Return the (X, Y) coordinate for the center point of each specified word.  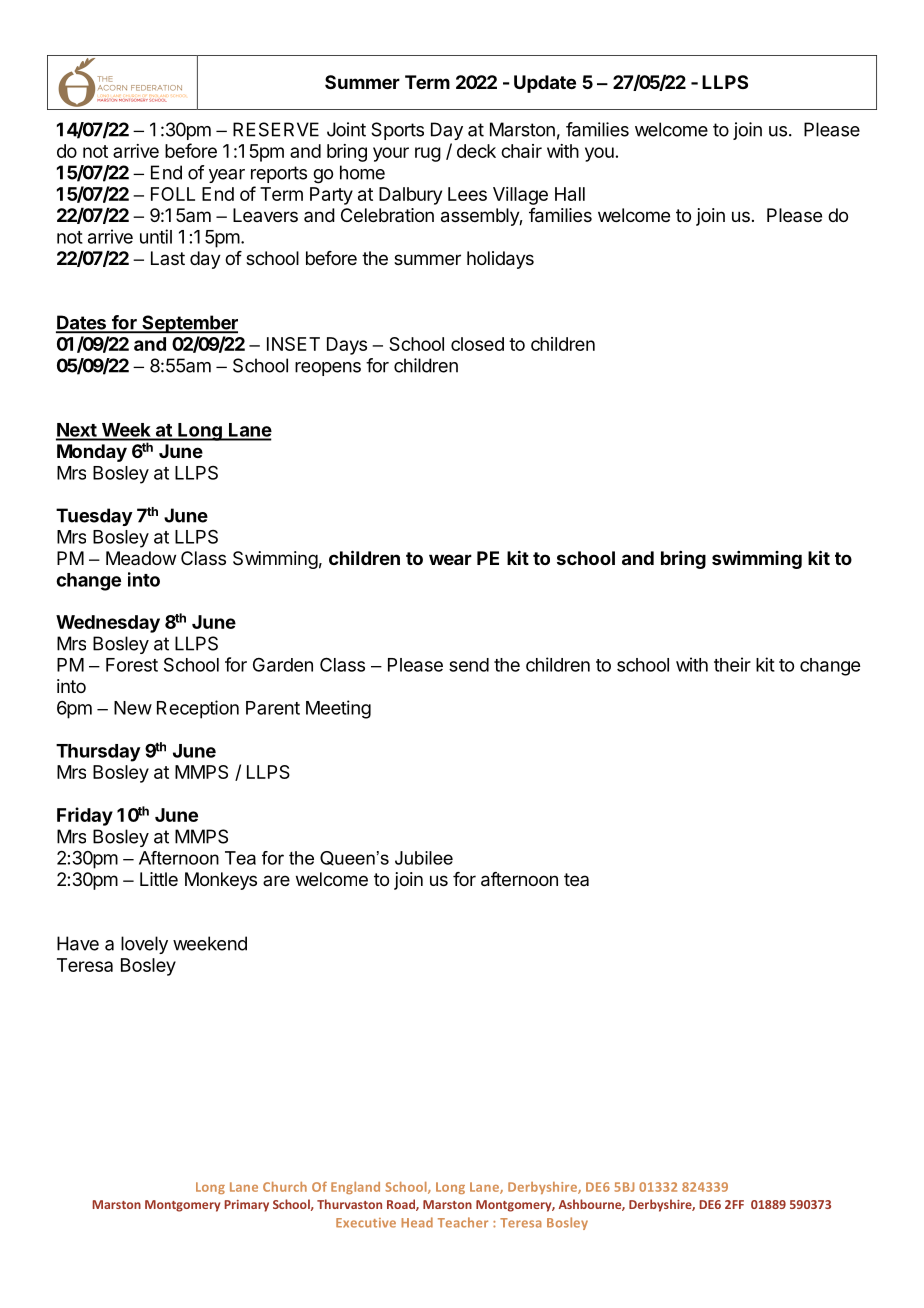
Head (417, 1222)
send (469, 665)
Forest (132, 665)
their (732, 664)
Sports (397, 131)
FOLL (173, 194)
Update (545, 84)
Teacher (463, 1222)
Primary (246, 1206)
